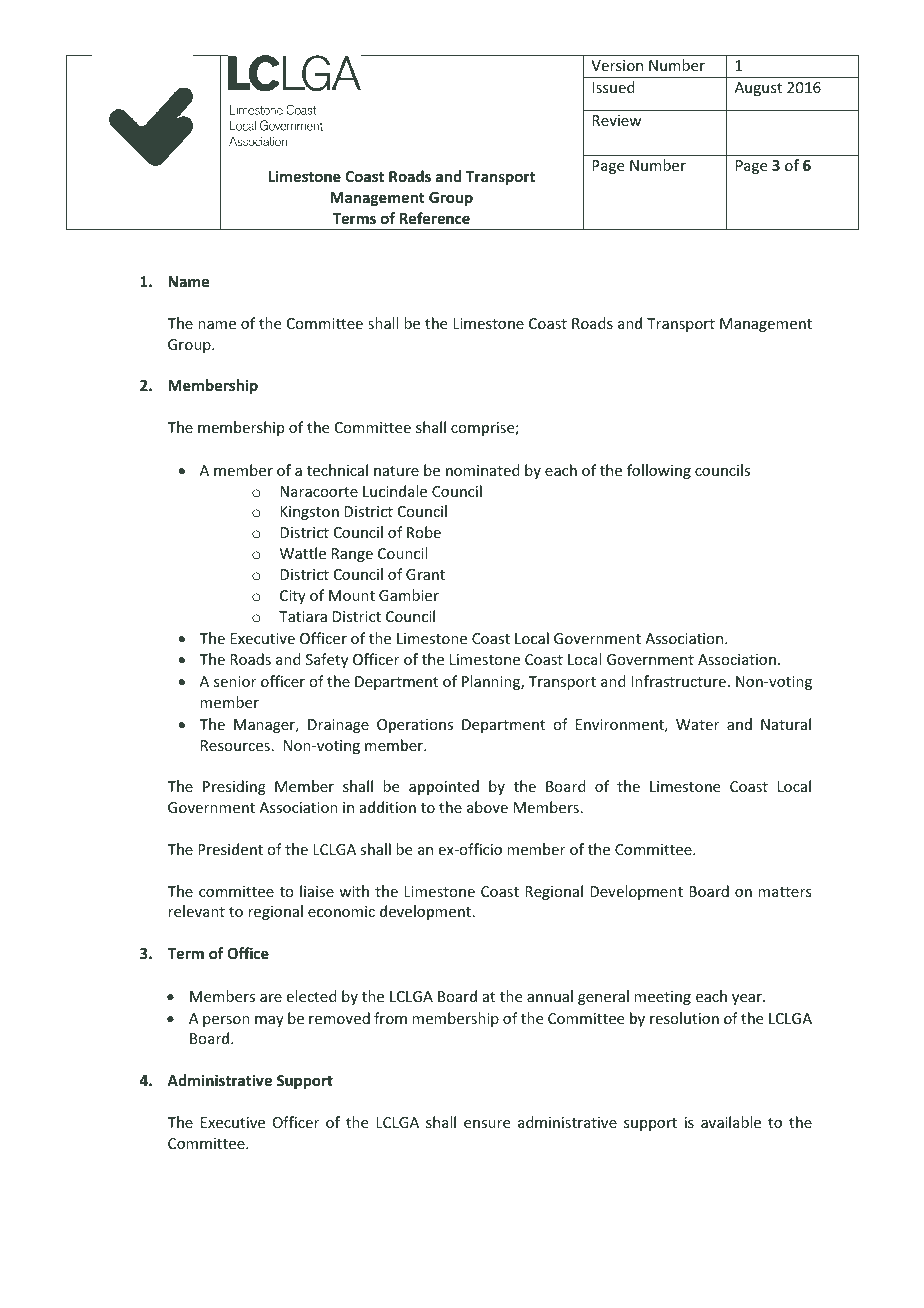  Describe the element at coordinates (659, 471) in the page. I see `following` at that location.
